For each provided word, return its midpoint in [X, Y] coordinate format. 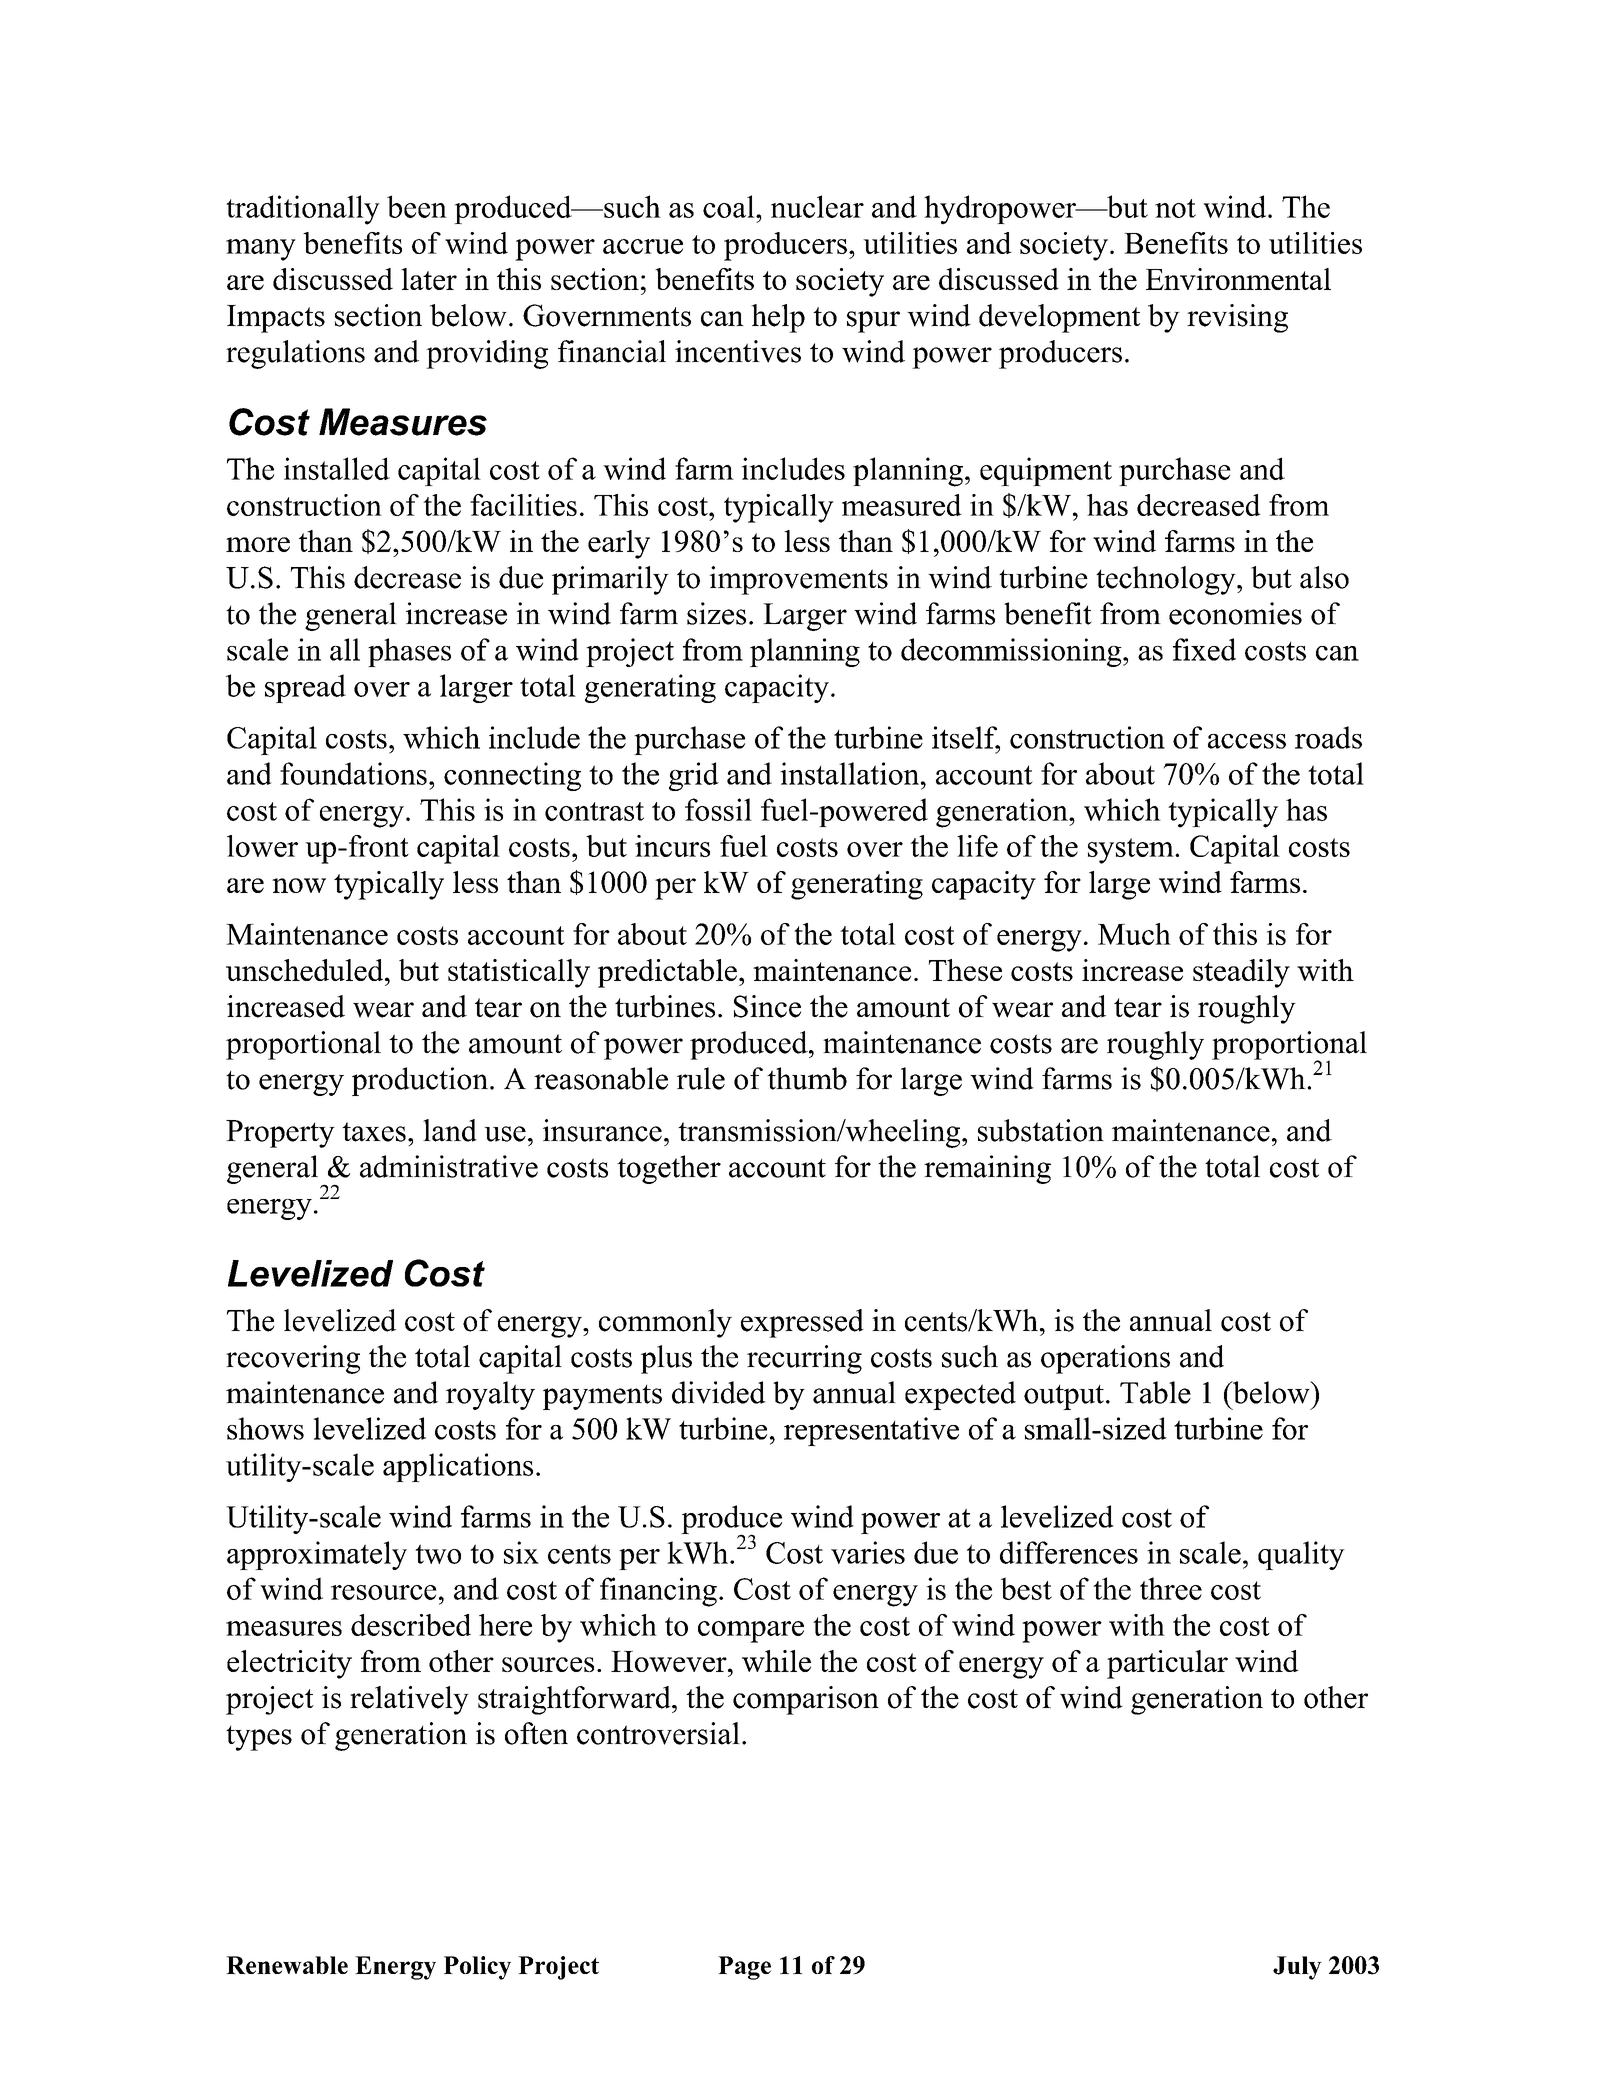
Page [744, 1968]
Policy [477, 1968]
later [429, 279]
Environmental [1238, 279]
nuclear [817, 206]
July [1297, 1968]
